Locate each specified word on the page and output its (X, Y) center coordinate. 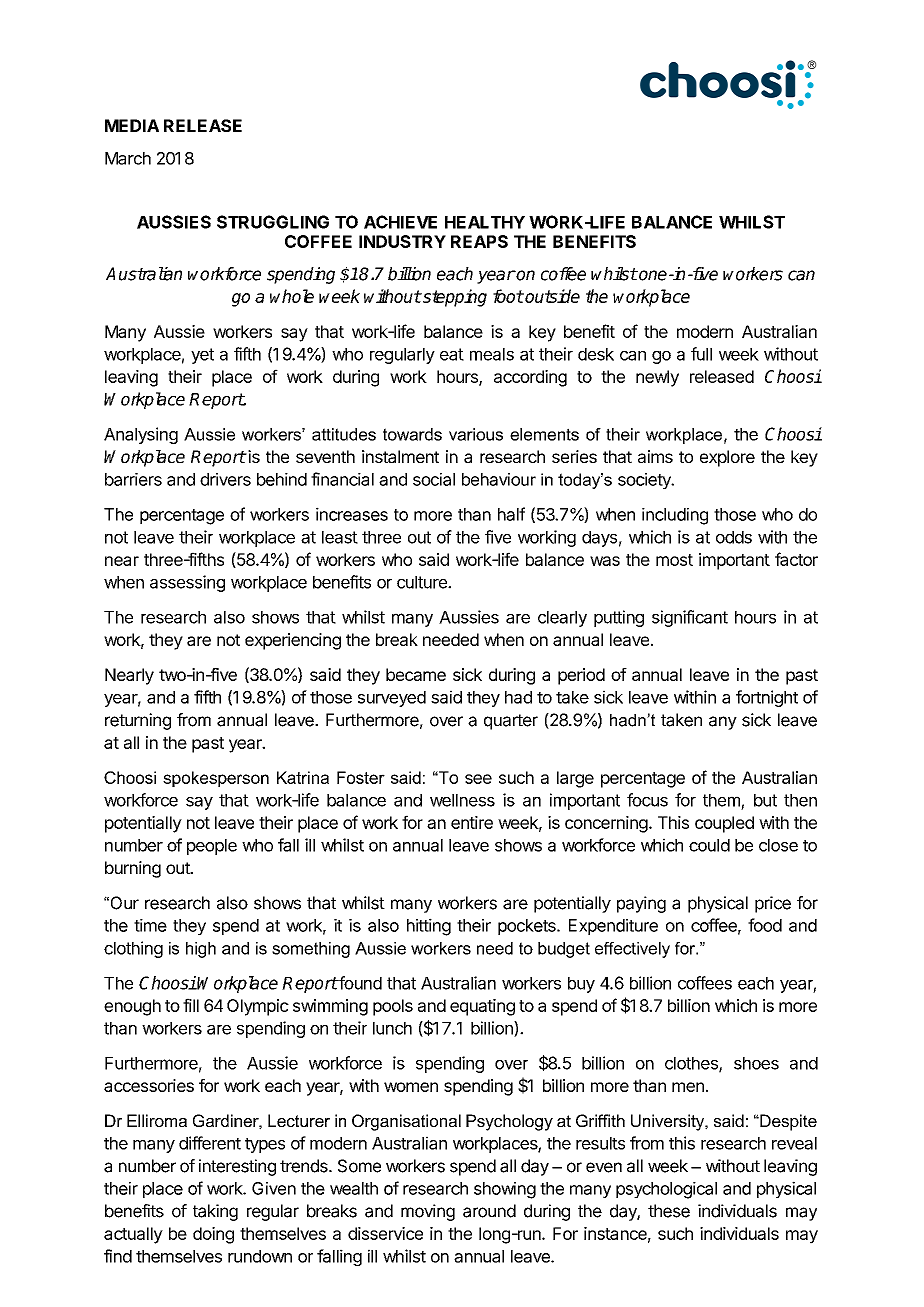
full (701, 354)
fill (191, 1005)
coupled (724, 824)
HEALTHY (485, 222)
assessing (187, 583)
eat (452, 354)
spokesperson (216, 779)
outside (552, 296)
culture (423, 582)
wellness (462, 800)
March (128, 158)
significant (690, 618)
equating (482, 1007)
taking (215, 1212)
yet (202, 356)
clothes (692, 1064)
